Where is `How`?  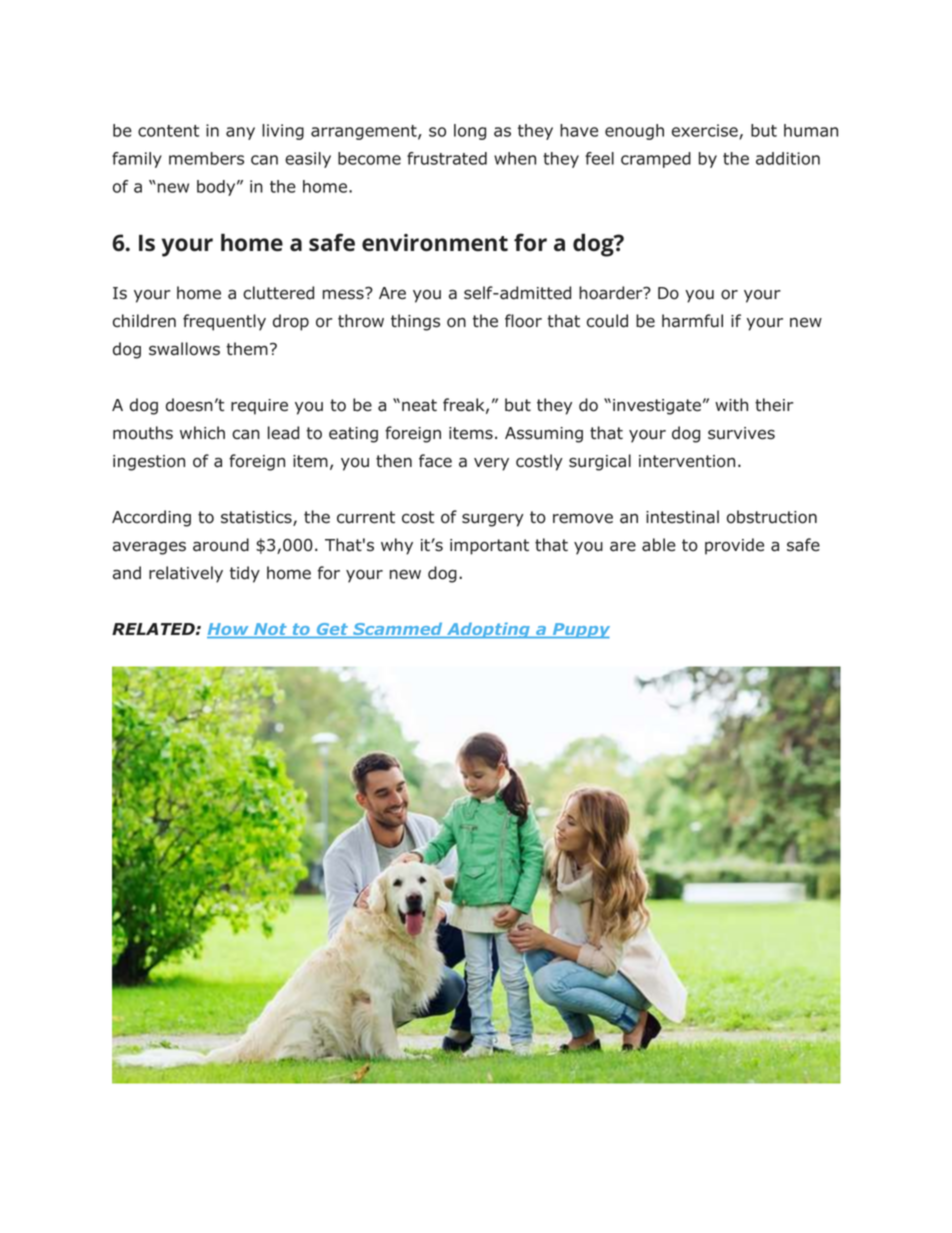 How is located at coordinates (229, 630).
